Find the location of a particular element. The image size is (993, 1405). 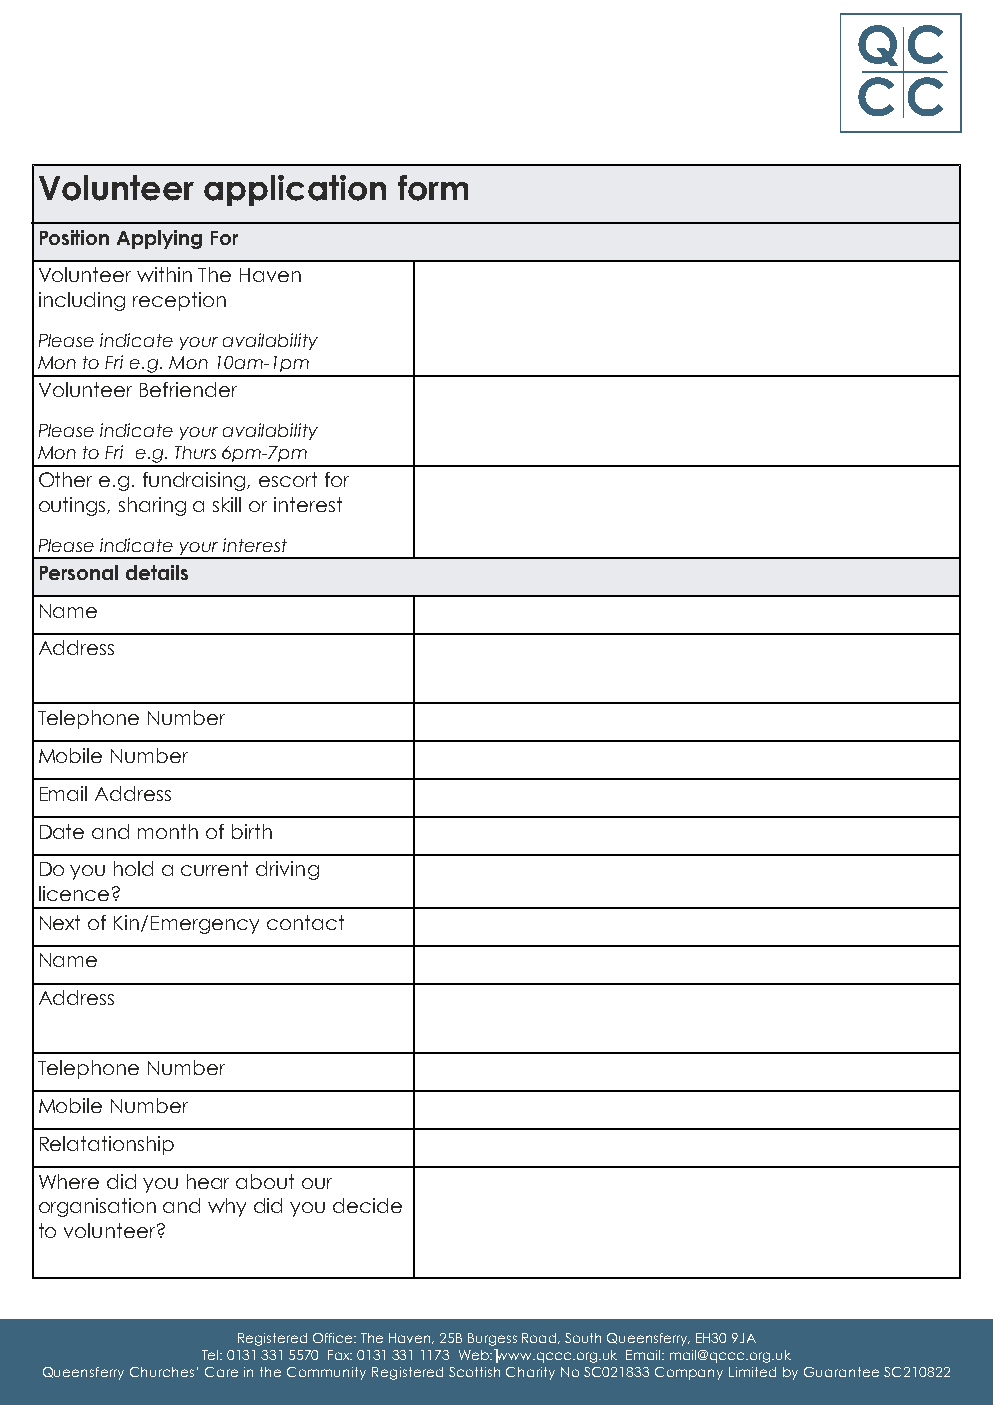

skill is located at coordinates (227, 504).
